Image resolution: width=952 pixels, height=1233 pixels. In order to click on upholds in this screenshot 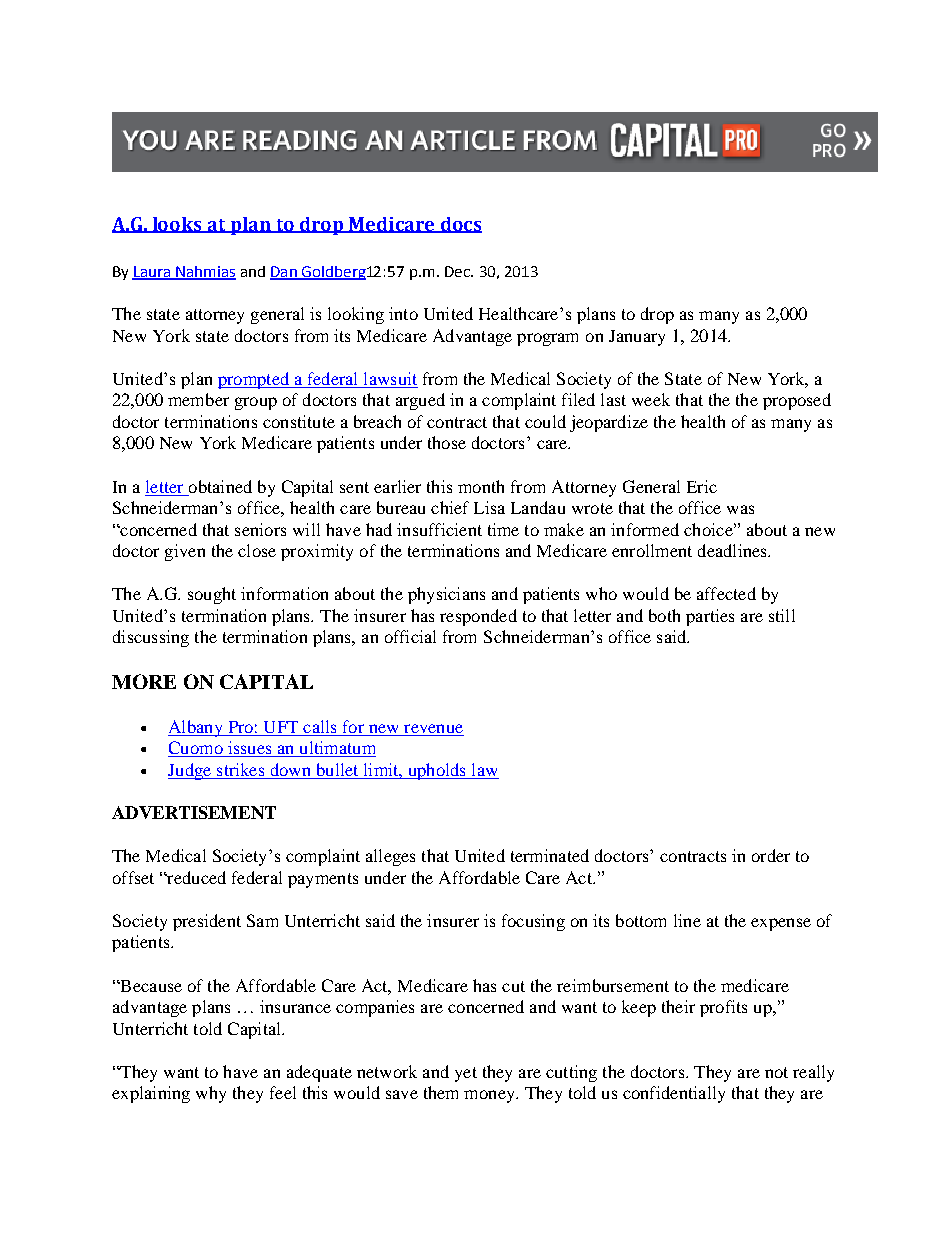, I will do `click(436, 771)`.
